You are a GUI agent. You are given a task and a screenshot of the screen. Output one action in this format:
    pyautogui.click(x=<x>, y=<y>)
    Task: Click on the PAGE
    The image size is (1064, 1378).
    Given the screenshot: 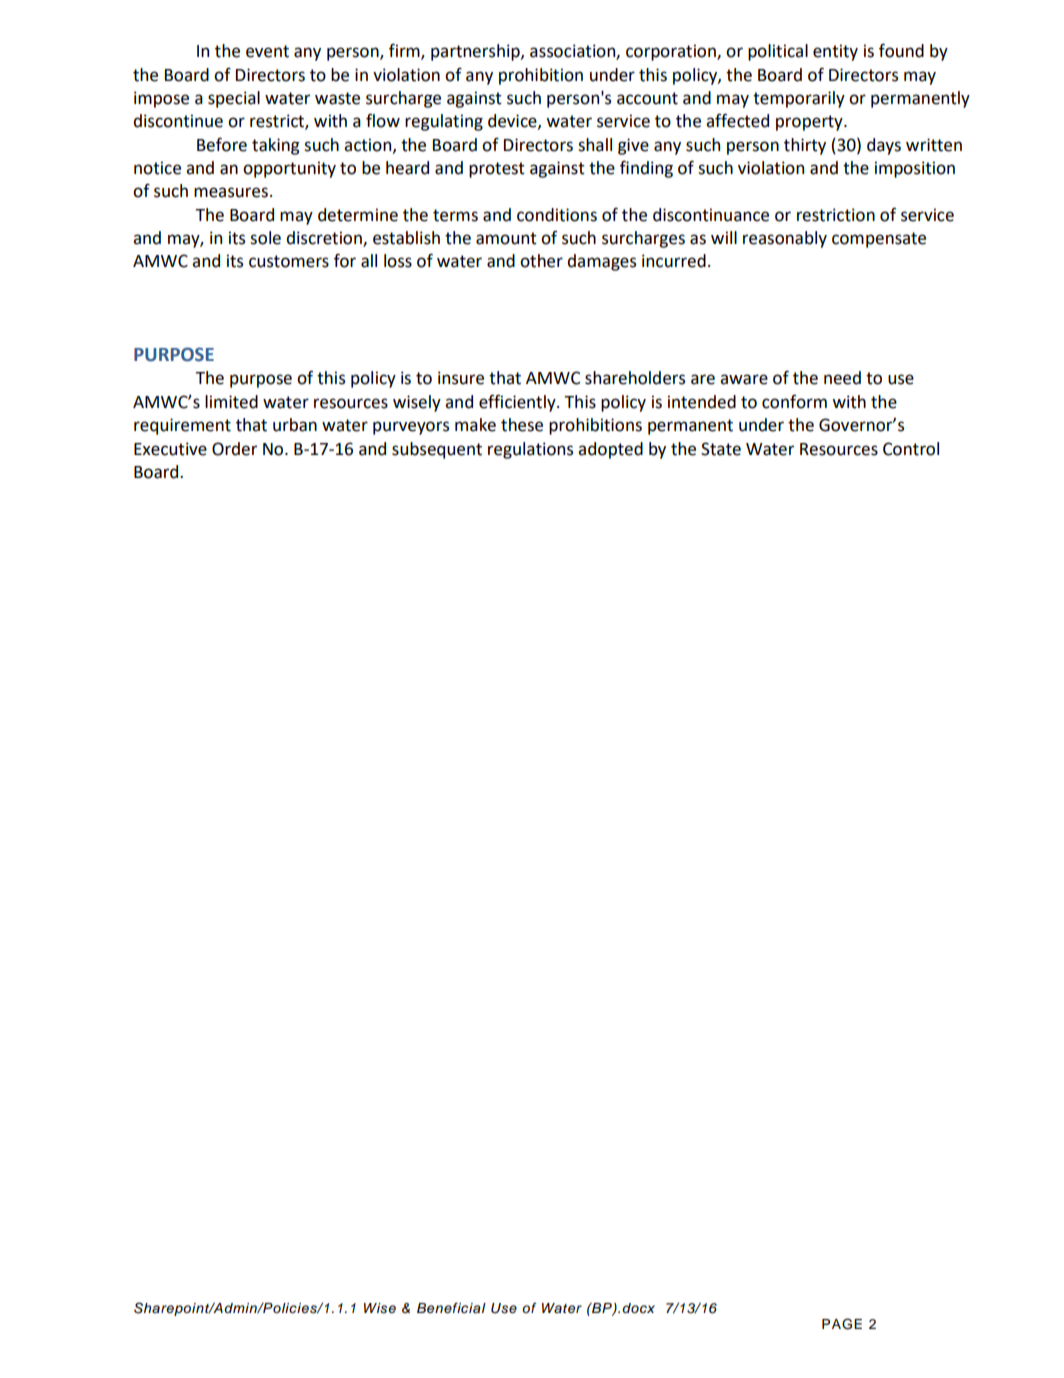 What is the action you would take?
    pyautogui.click(x=842, y=1324)
